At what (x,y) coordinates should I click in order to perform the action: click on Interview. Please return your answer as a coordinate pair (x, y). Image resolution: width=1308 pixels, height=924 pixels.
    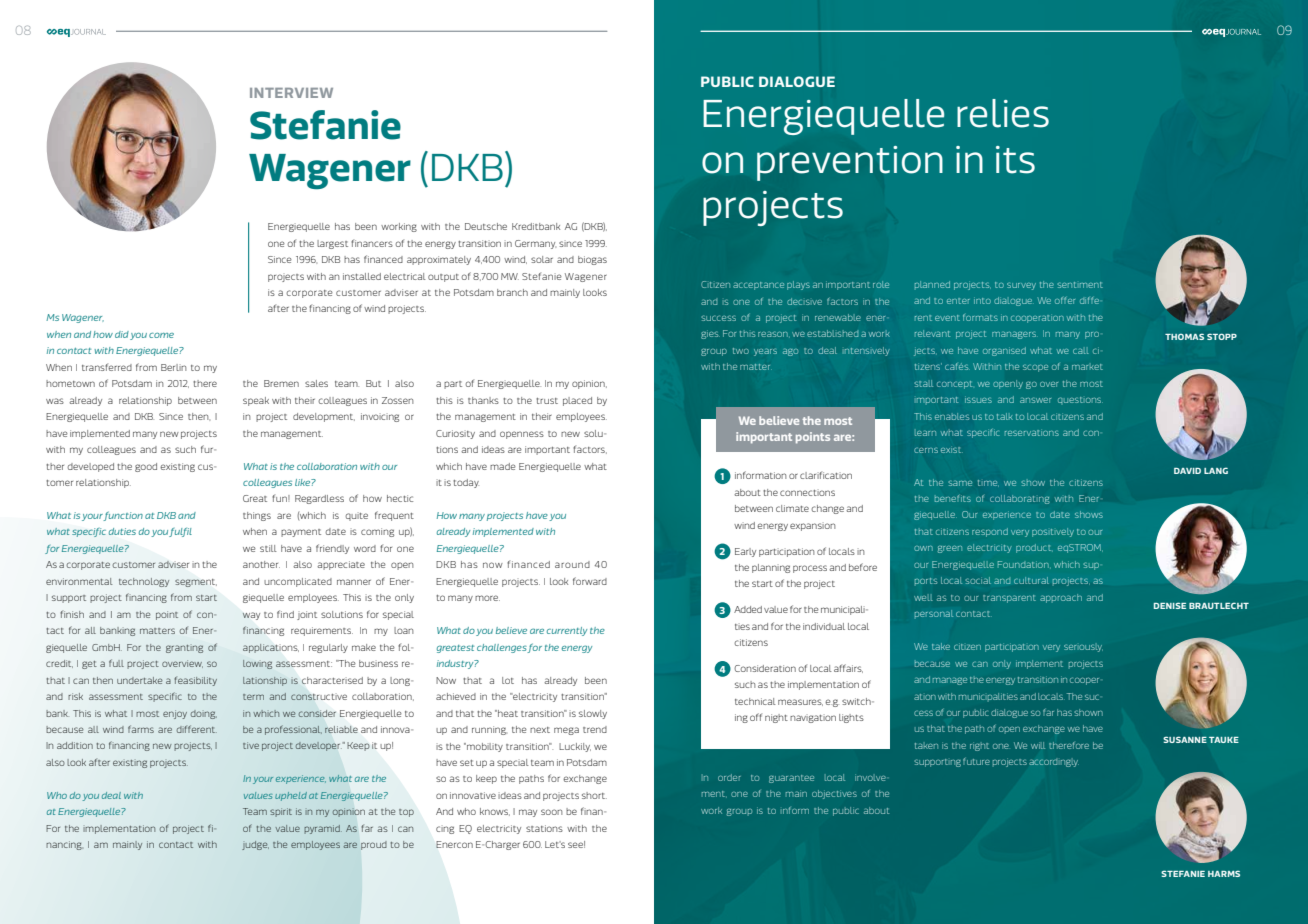
    Looking at the image, I should click on (291, 93).
